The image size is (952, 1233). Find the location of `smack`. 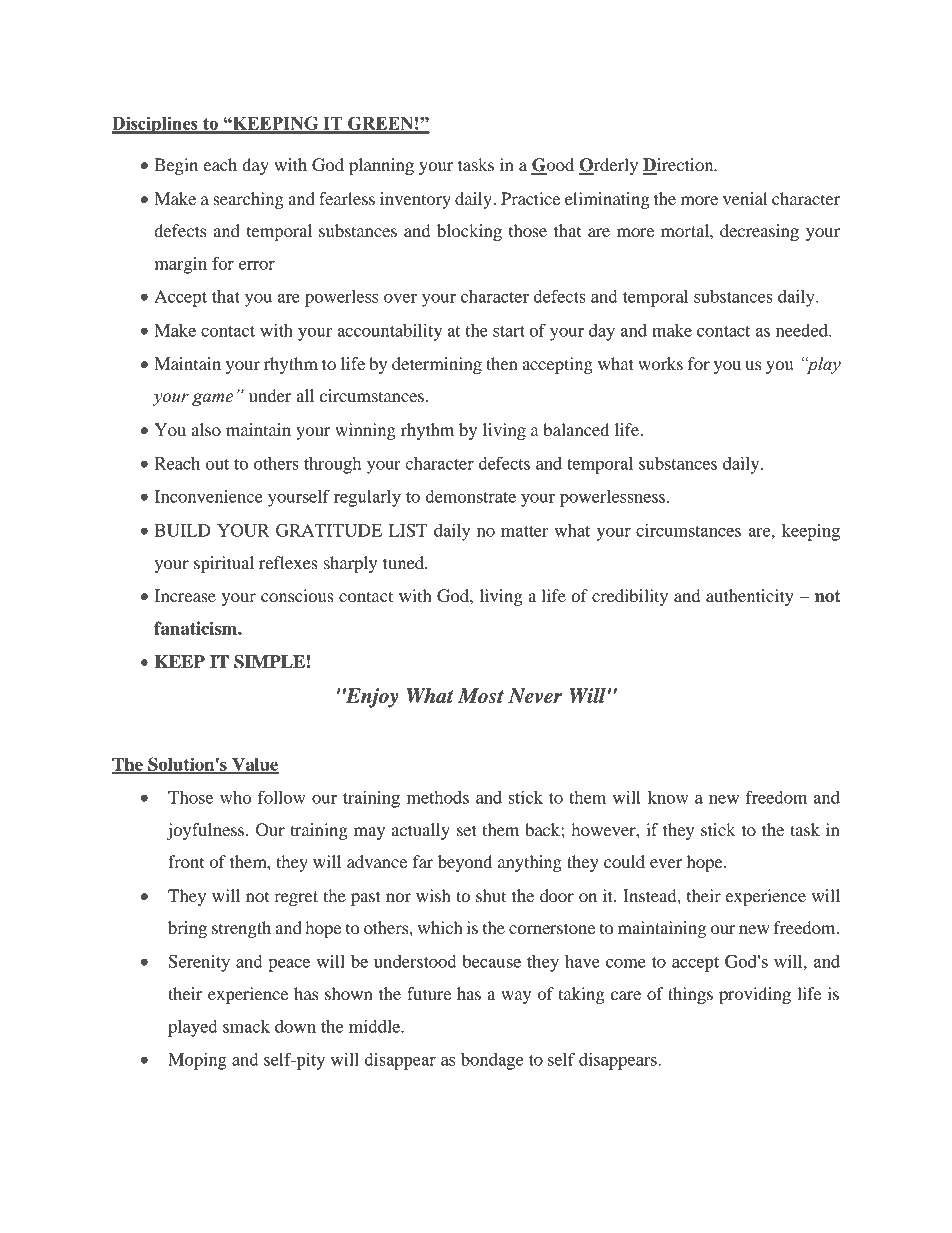

smack is located at coordinates (246, 1026).
